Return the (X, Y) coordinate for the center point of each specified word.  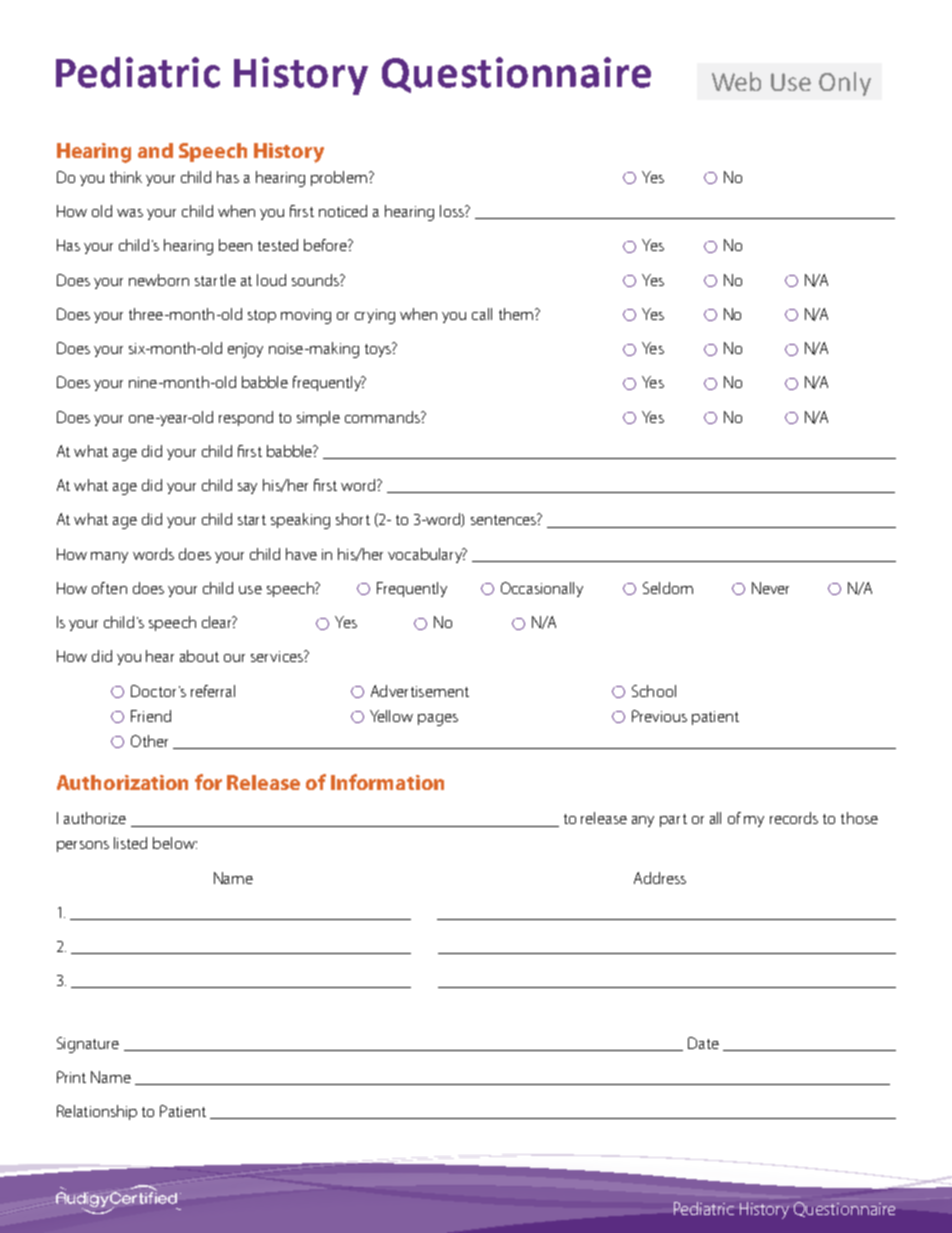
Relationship (97, 1112)
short (353, 519)
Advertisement (420, 691)
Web (736, 81)
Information (387, 782)
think (126, 177)
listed (130, 843)
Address (660, 878)
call (482, 314)
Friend (151, 716)
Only (845, 84)
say (247, 488)
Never (770, 588)
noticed (343, 211)
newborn (159, 280)
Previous (659, 716)
